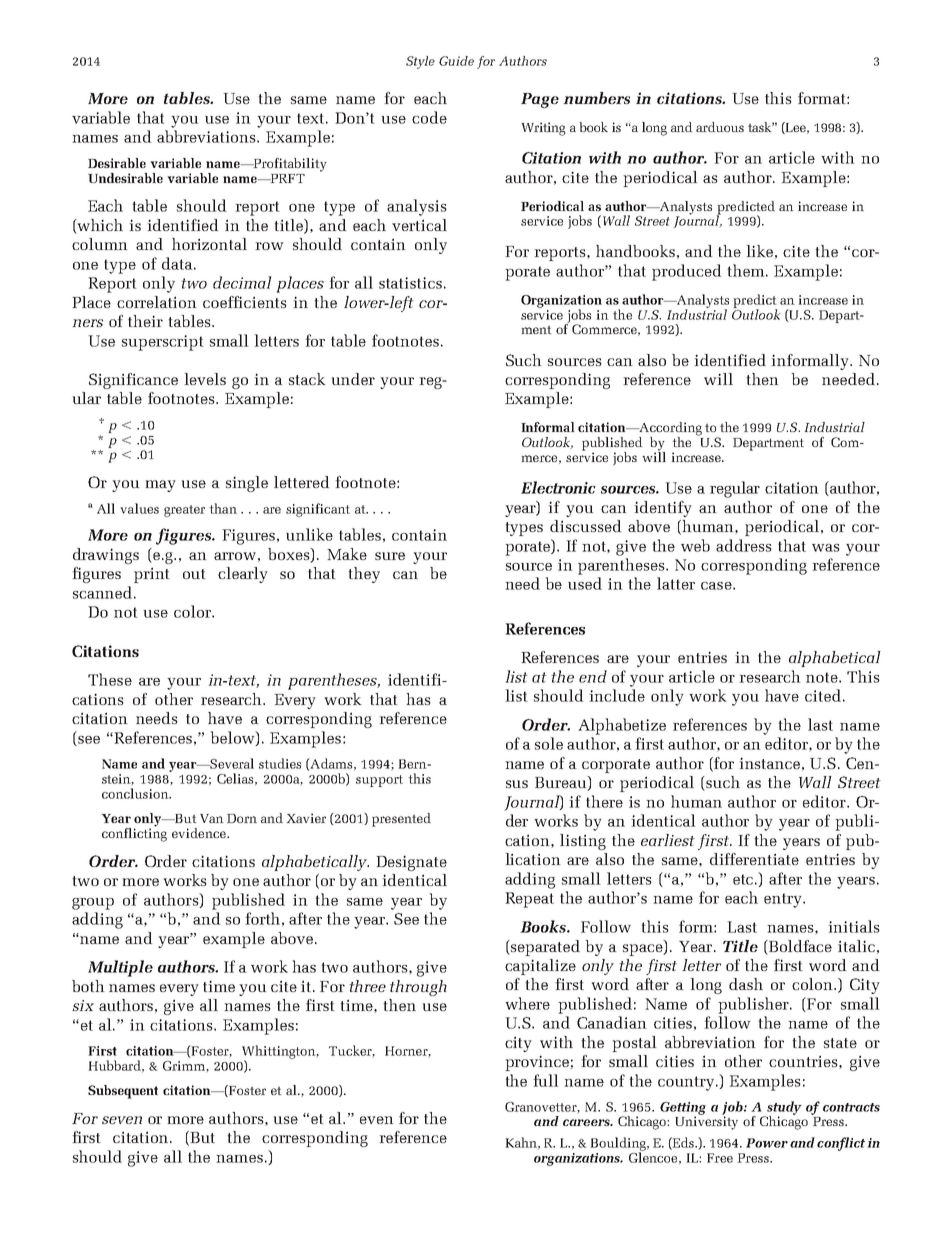  I want to click on produced, so click(687, 272).
